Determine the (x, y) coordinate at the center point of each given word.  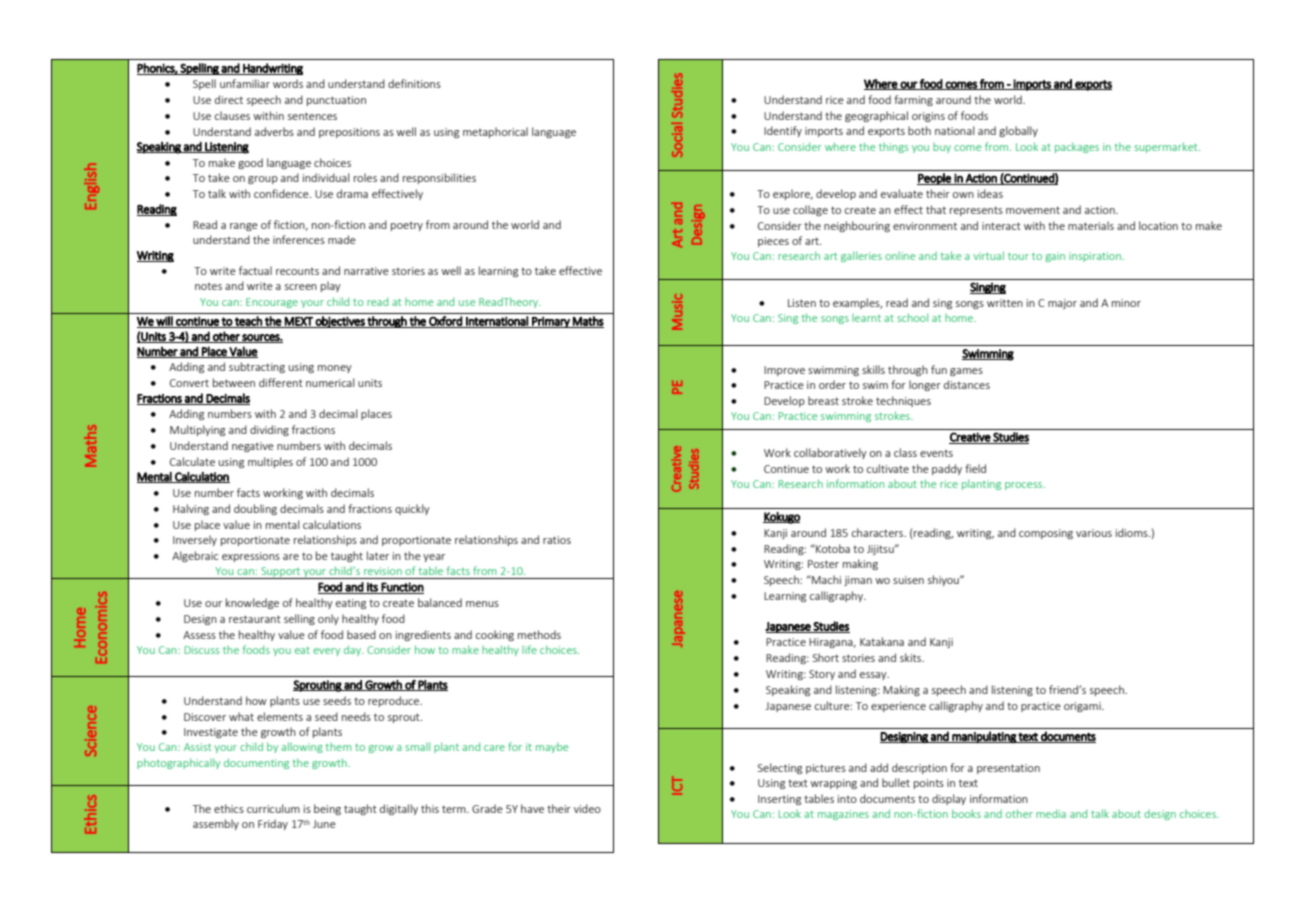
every (326, 652)
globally (1018, 131)
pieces (773, 242)
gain (1055, 257)
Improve (784, 371)
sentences (312, 116)
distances (967, 384)
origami (1083, 707)
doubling (255, 509)
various (1094, 533)
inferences (299, 239)
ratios (557, 540)
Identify (783, 131)
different (281, 382)
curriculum (273, 808)
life (529, 649)
